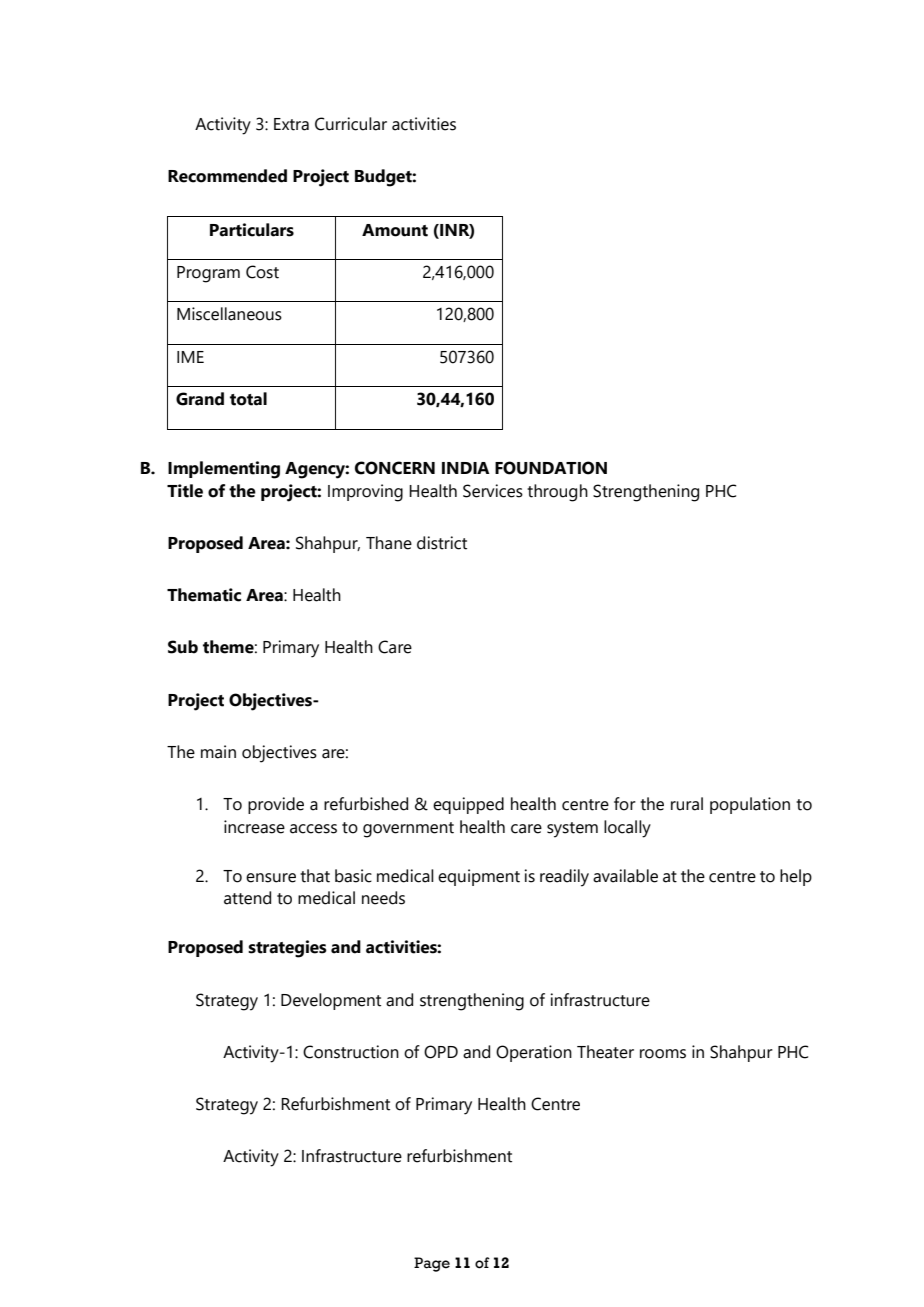 The height and width of the page is (1307, 924). Describe the element at coordinates (750, 805) in the page. I see `population` at that location.
